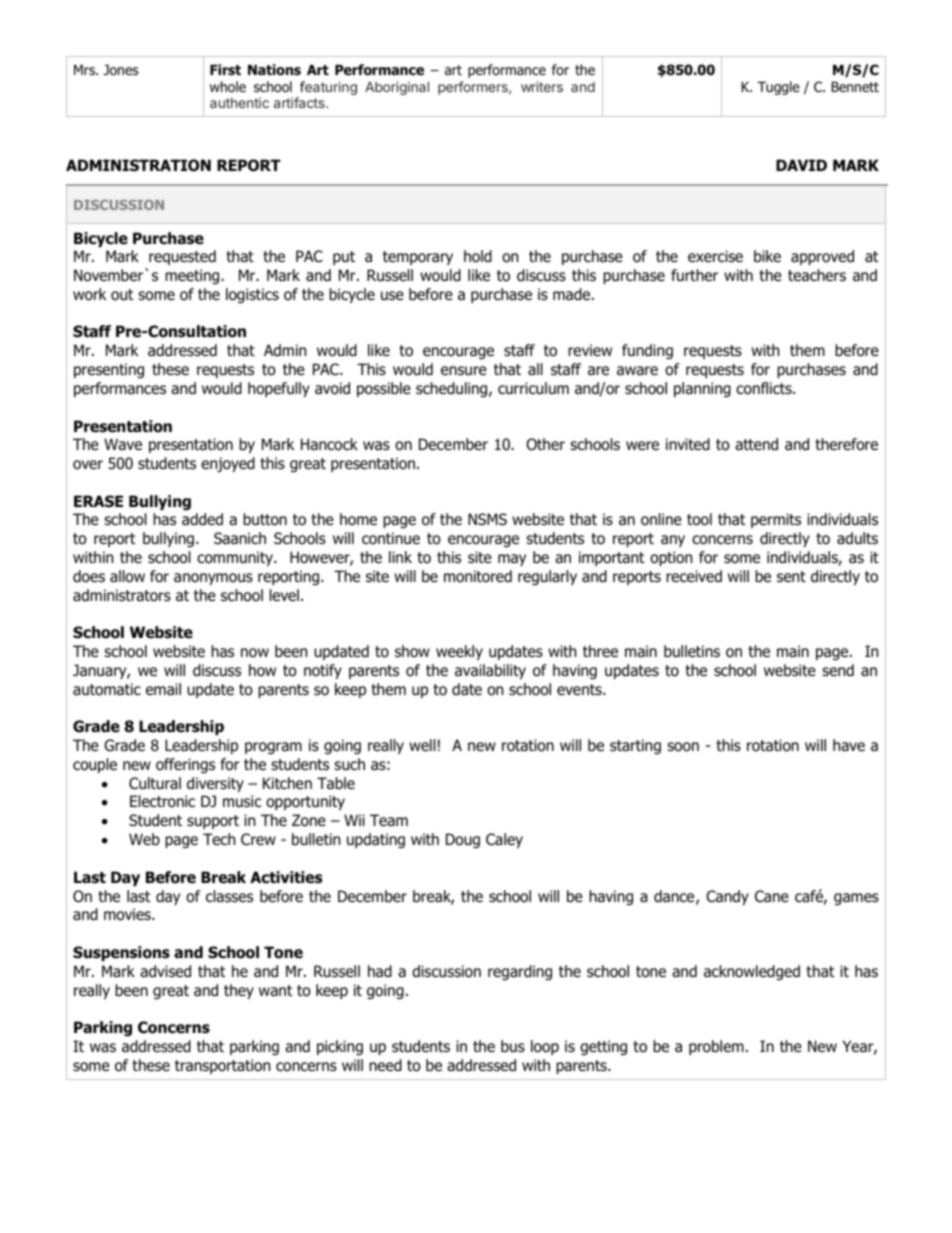 The height and width of the screenshot is (1233, 952). I want to click on transportation, so click(222, 1066).
